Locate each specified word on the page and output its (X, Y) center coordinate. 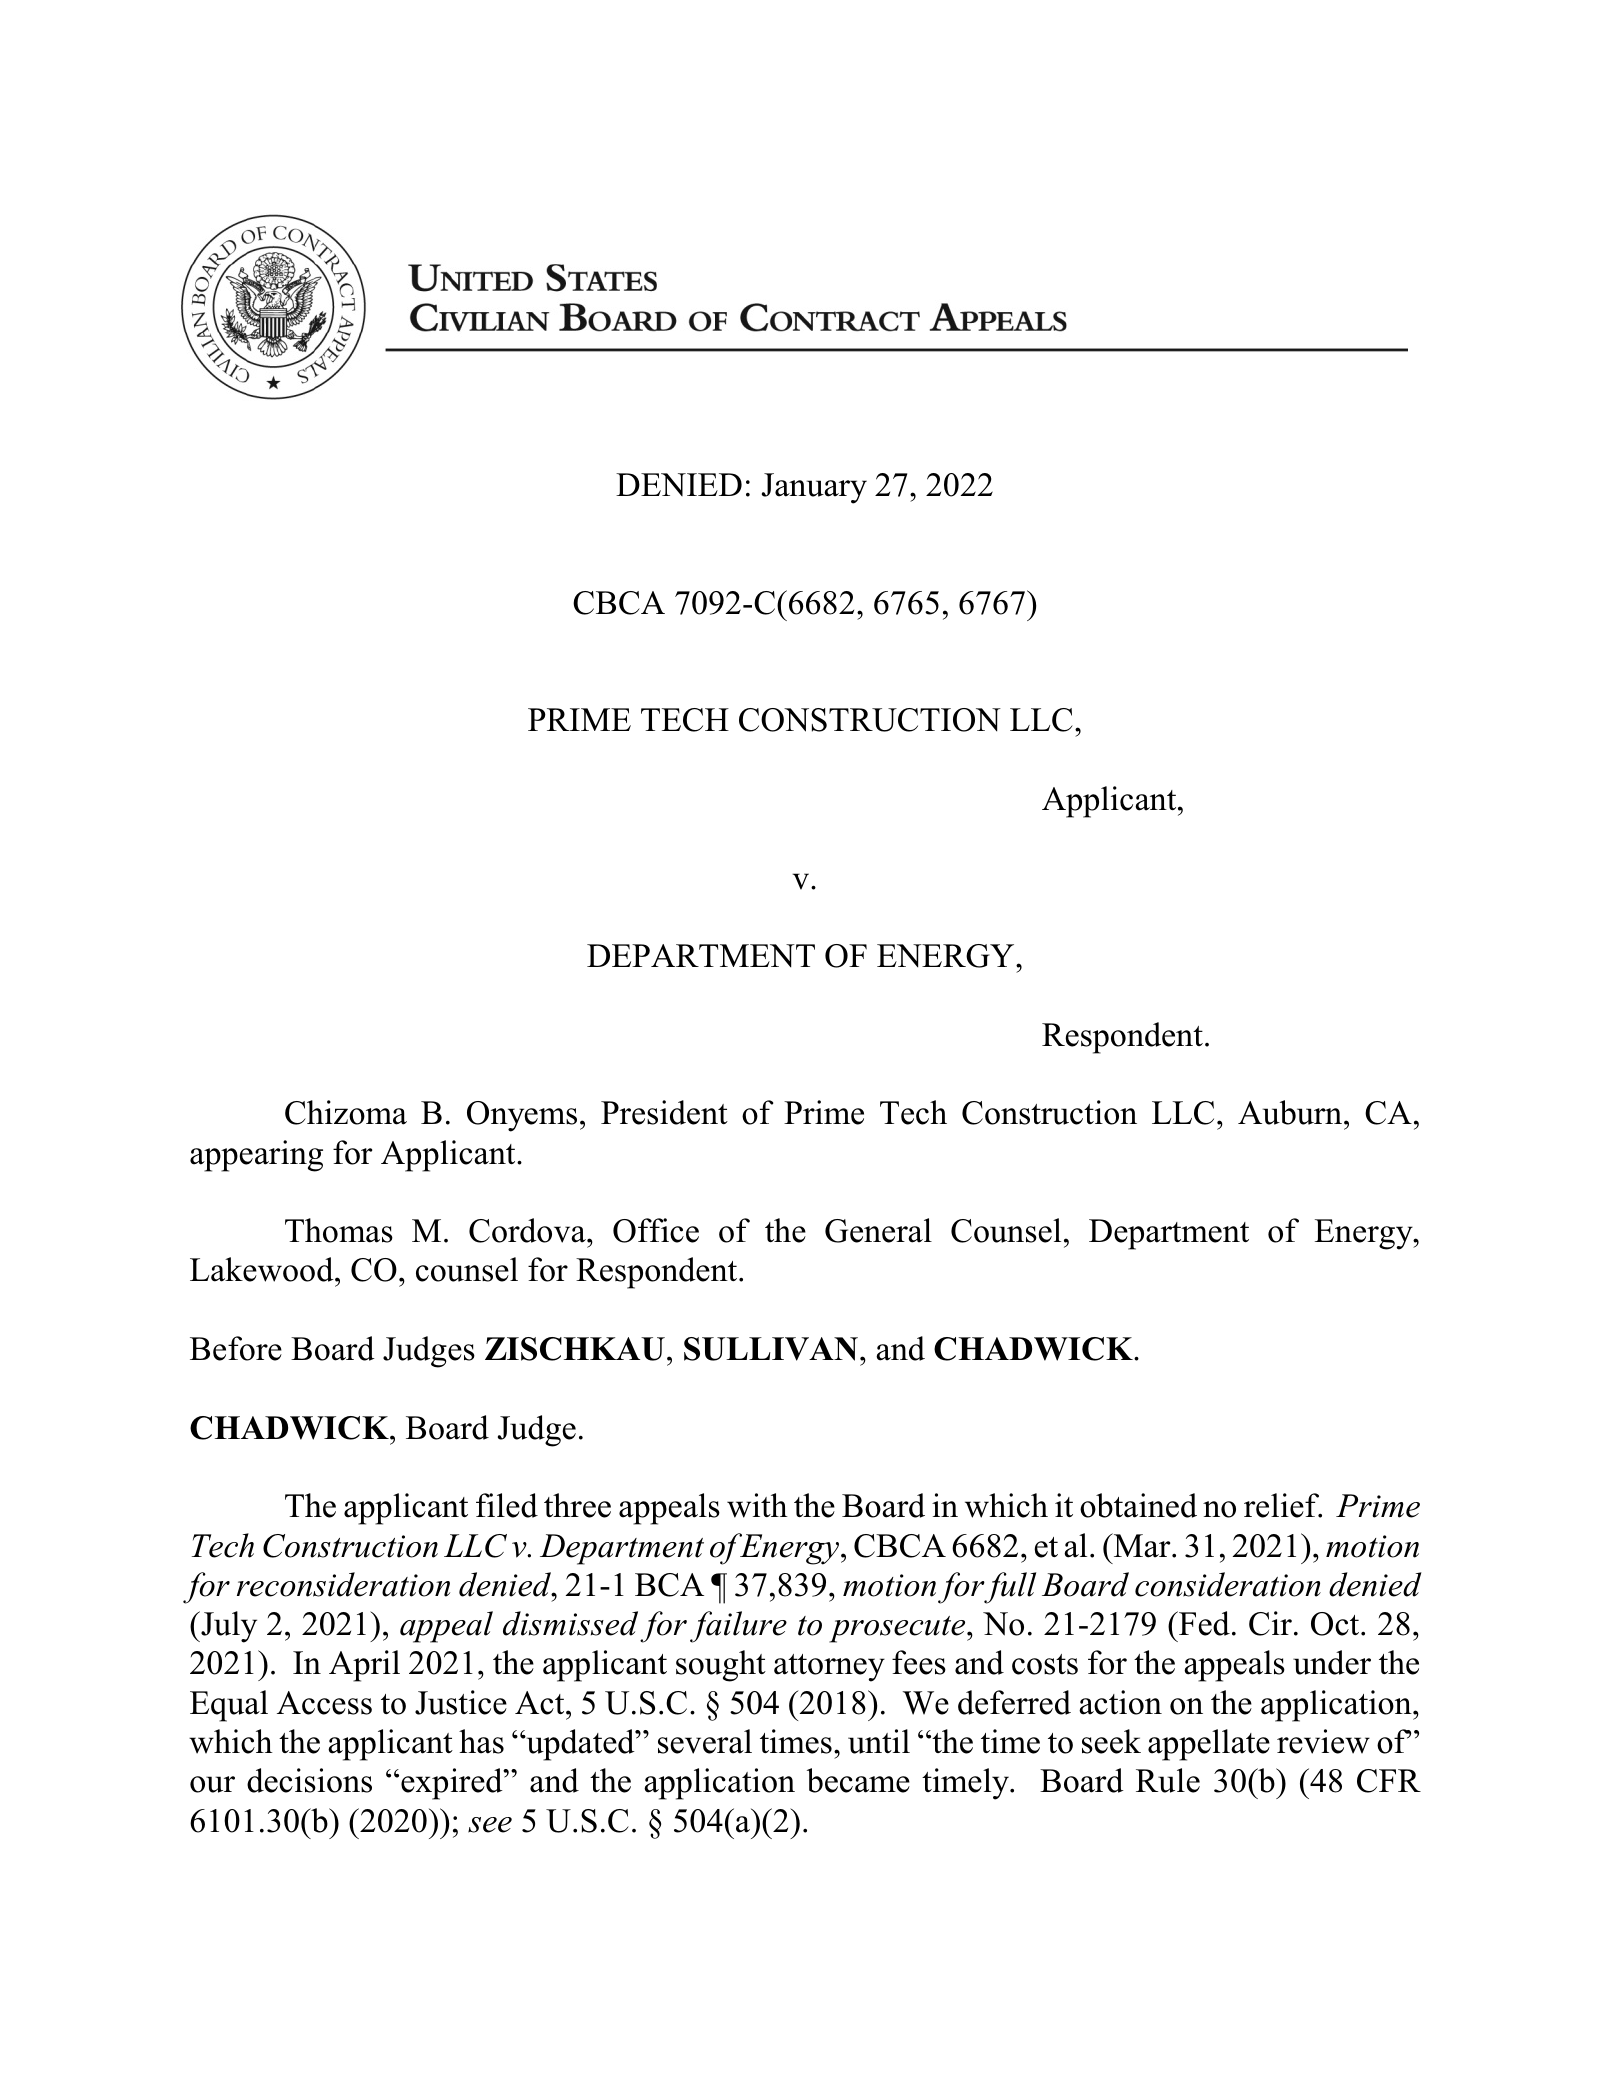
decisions (309, 1780)
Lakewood (263, 1269)
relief (1283, 1505)
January (814, 488)
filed (507, 1505)
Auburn (1291, 1112)
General (878, 1230)
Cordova (528, 1230)
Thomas (339, 1230)
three (577, 1505)
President (664, 1112)
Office (656, 1230)
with (757, 1505)
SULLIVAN (771, 1349)
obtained (1138, 1505)
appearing (256, 1156)
